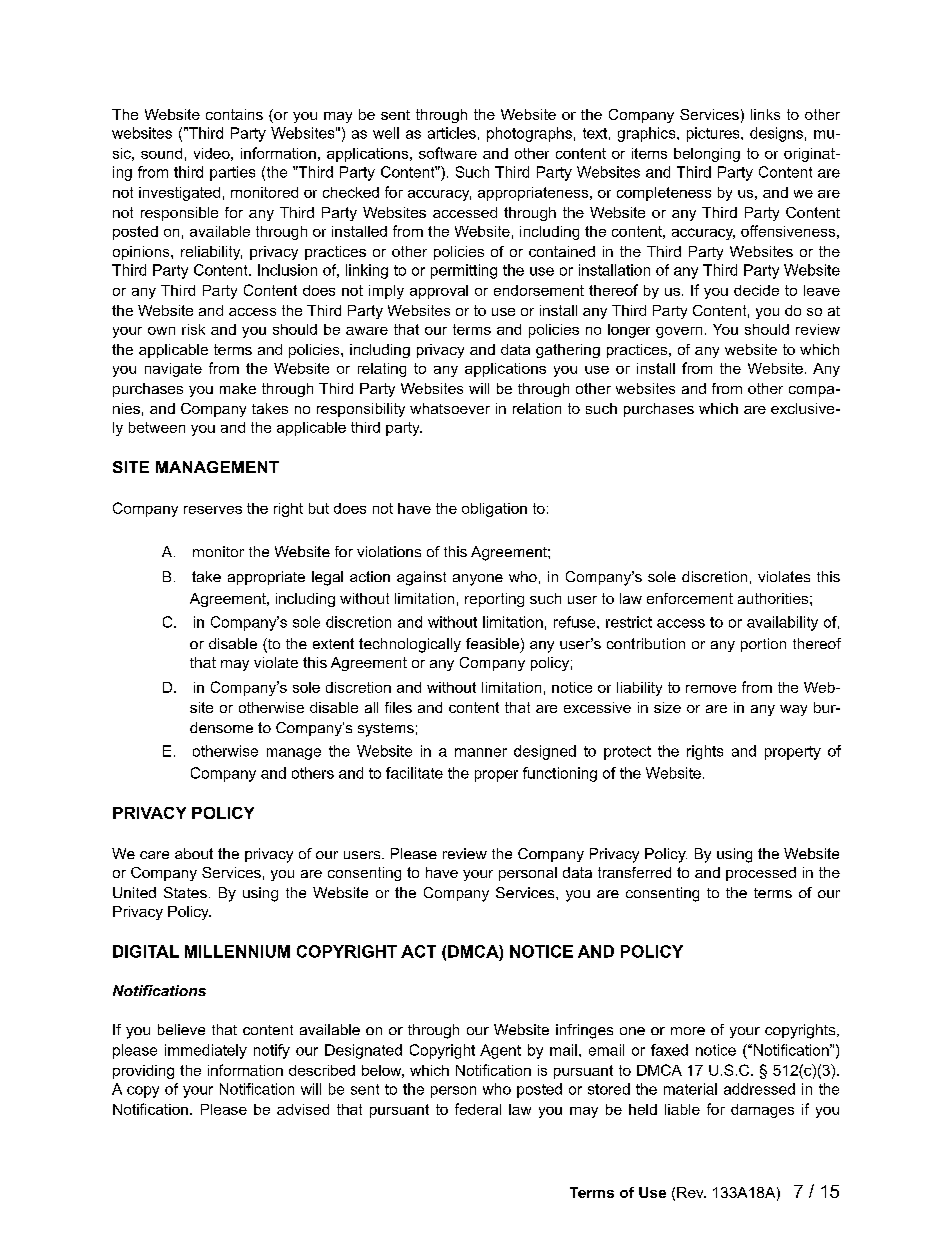 Image resolution: width=952 pixels, height=1233 pixels. I want to click on parties, so click(232, 173).
